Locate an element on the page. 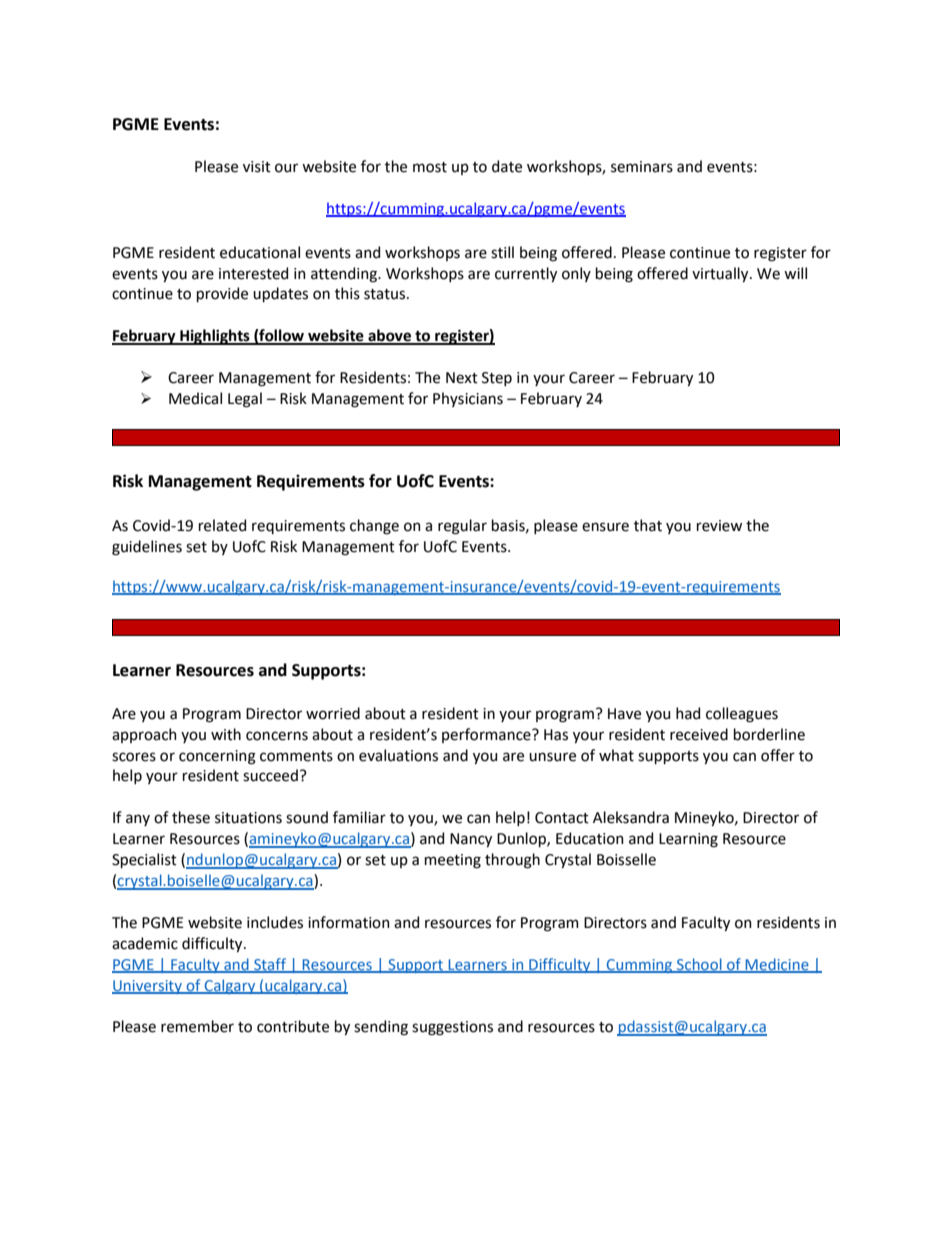 This page has width=952, height=1233. visit is located at coordinates (257, 167).
